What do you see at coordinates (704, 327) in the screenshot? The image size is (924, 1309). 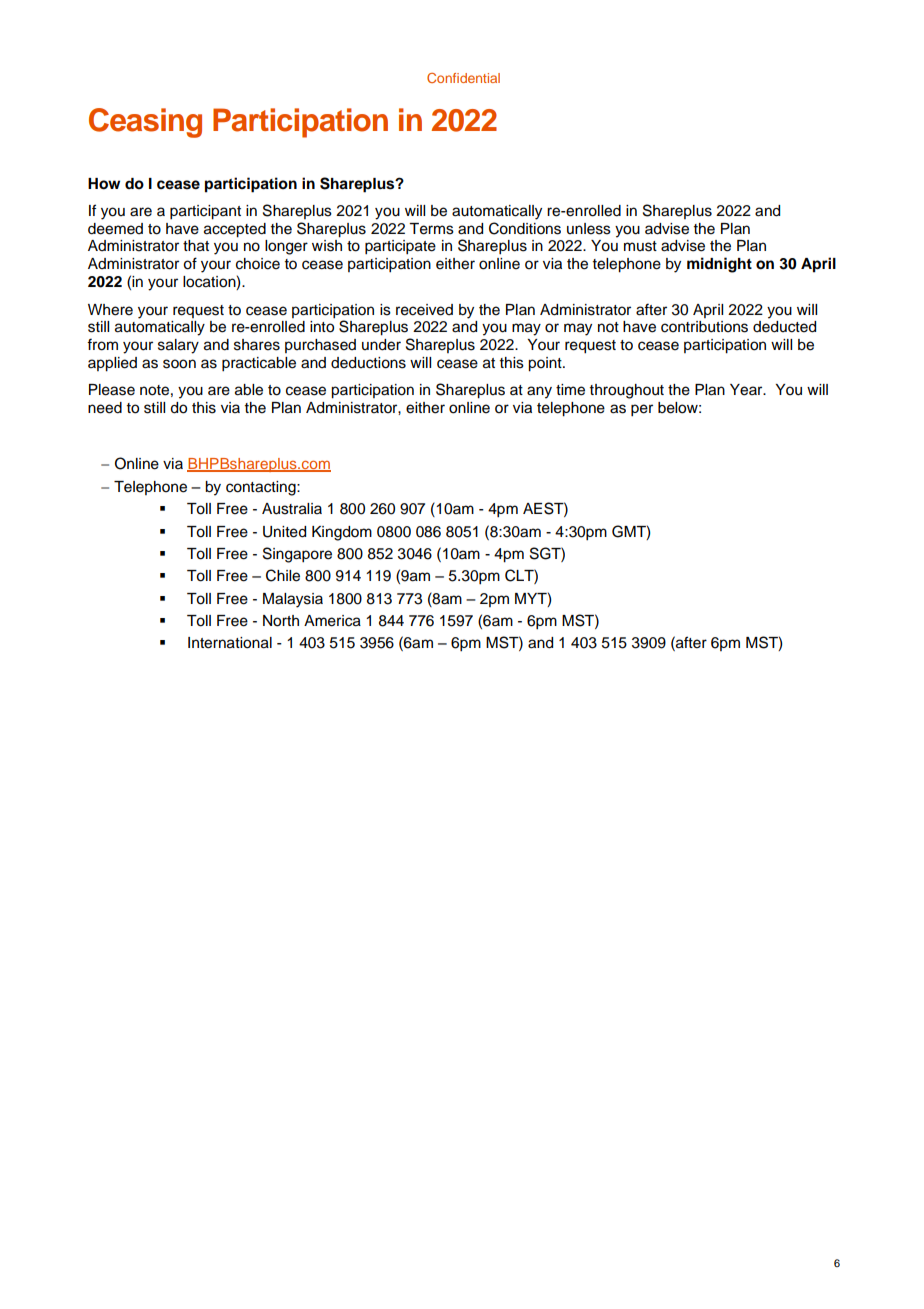 I see `contributions` at bounding box center [704, 327].
